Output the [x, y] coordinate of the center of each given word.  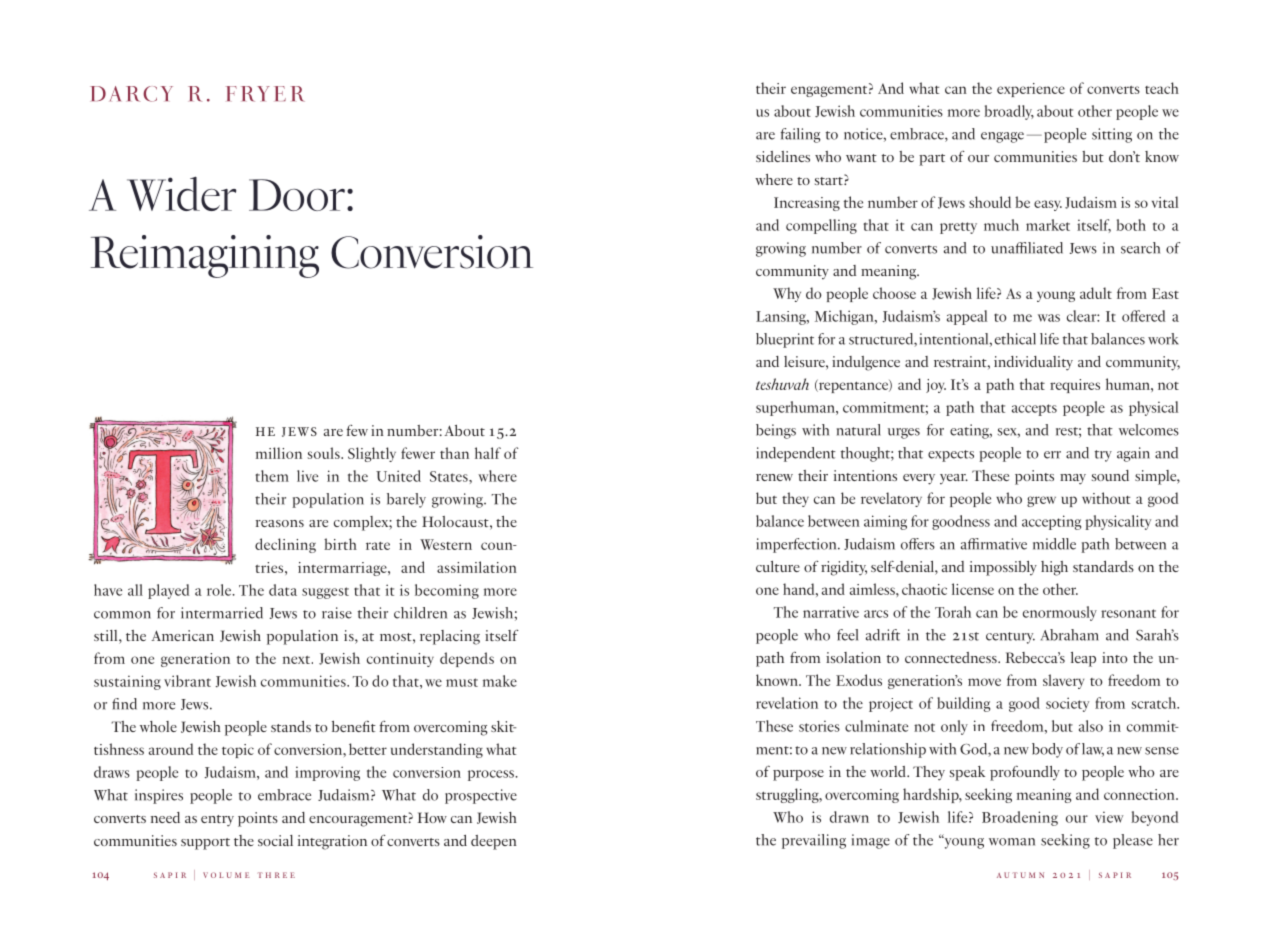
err [1052, 455]
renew [774, 477]
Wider [181, 193]
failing [801, 135]
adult [1096, 293]
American [182, 635]
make [500, 681]
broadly [1009, 112]
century [1010, 638]
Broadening [1020, 818]
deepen [494, 842]
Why [787, 294]
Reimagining [205, 256]
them [272, 476]
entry [217, 821]
